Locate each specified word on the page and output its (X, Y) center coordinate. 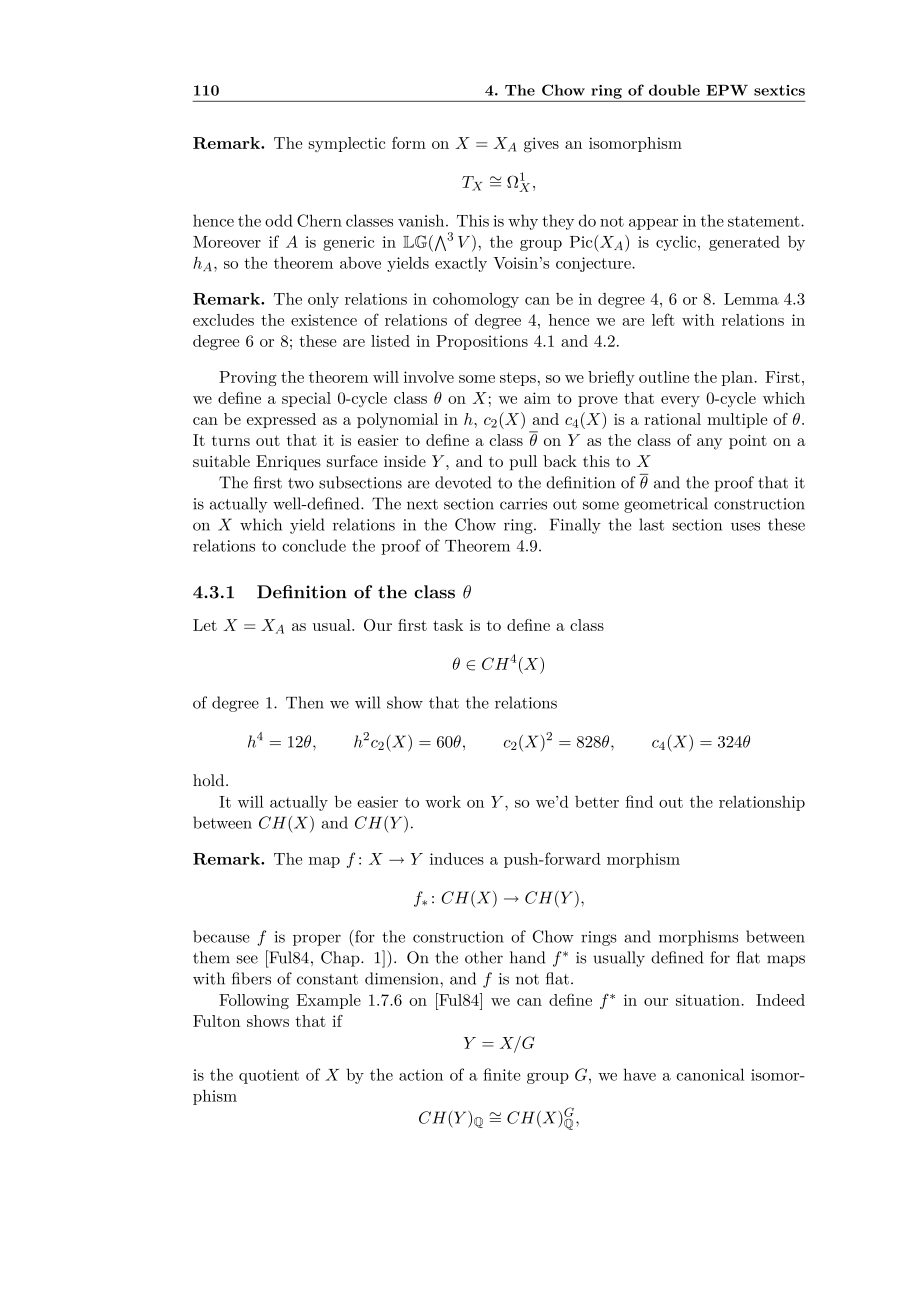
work (443, 801)
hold (210, 780)
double (674, 90)
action (421, 1075)
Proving (248, 378)
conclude (314, 545)
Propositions (482, 342)
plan (737, 378)
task (448, 625)
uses (745, 526)
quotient (269, 1076)
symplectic (346, 144)
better (597, 802)
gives (541, 145)
